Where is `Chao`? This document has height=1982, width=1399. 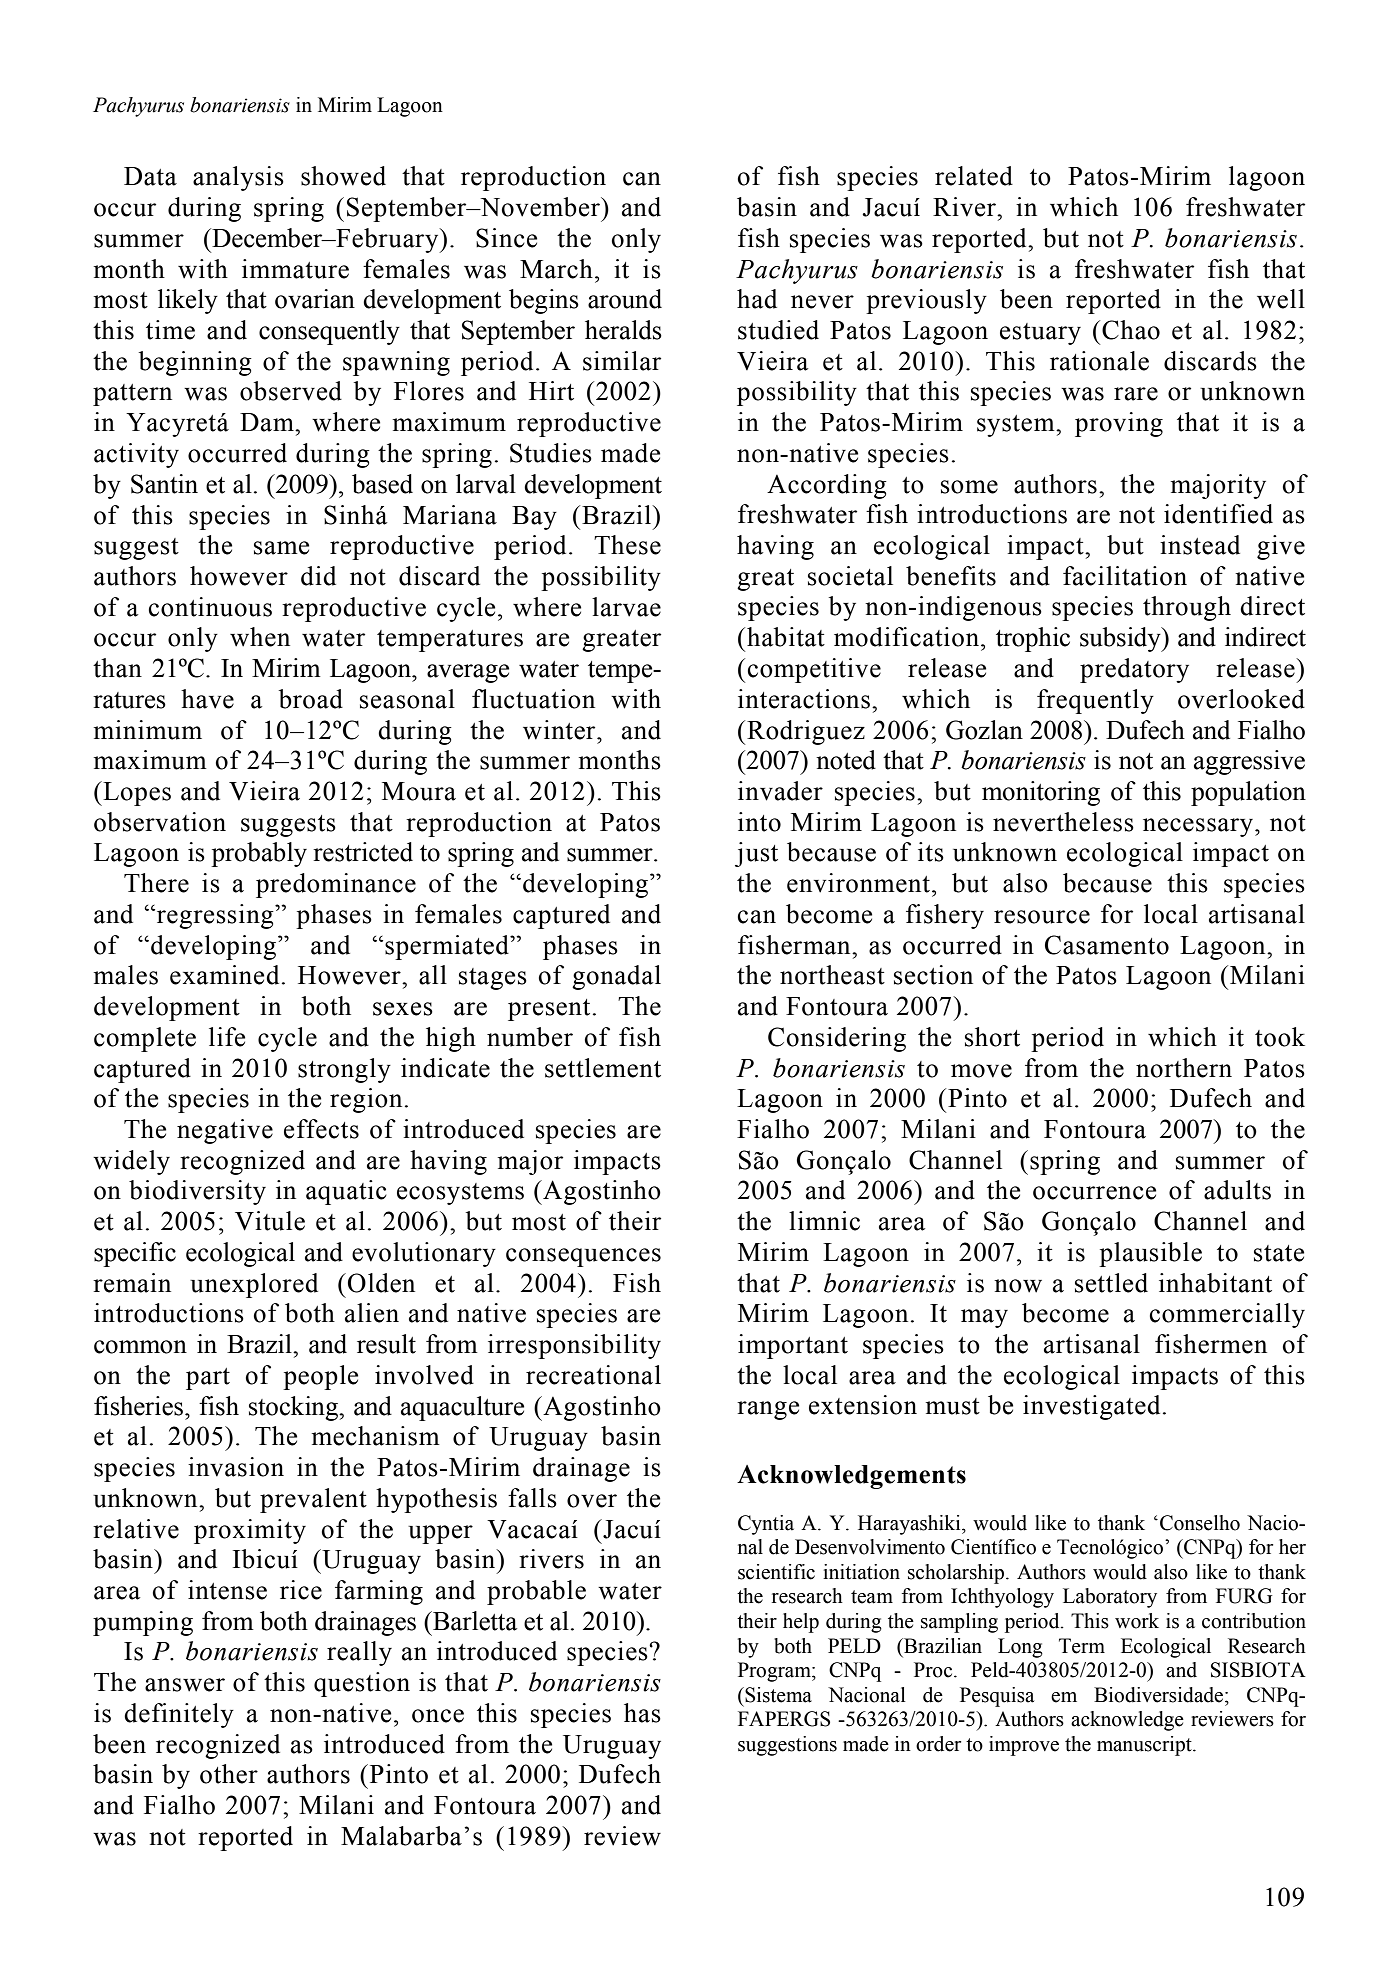 Chao is located at coordinates (1131, 330).
